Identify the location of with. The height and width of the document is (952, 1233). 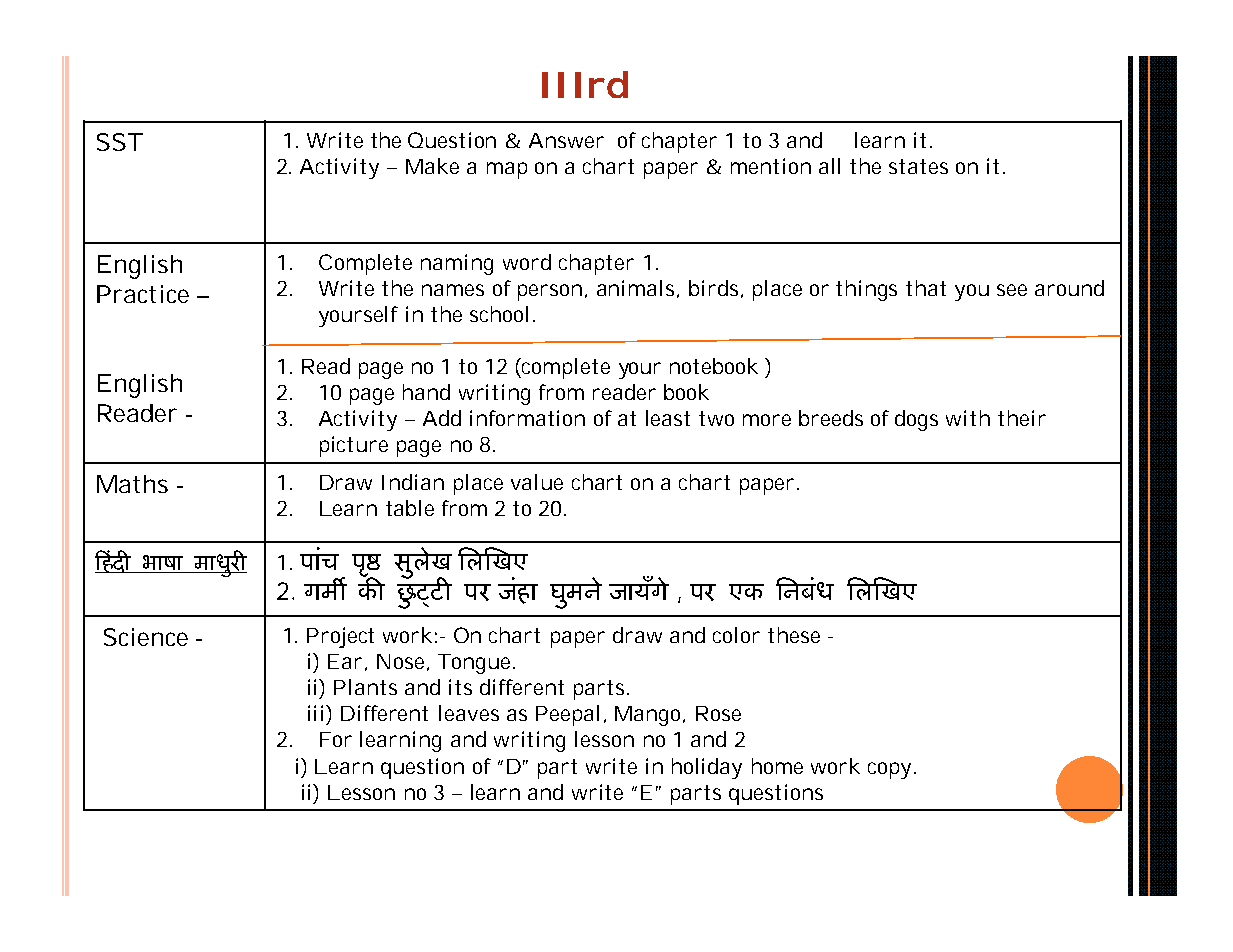
(968, 418).
